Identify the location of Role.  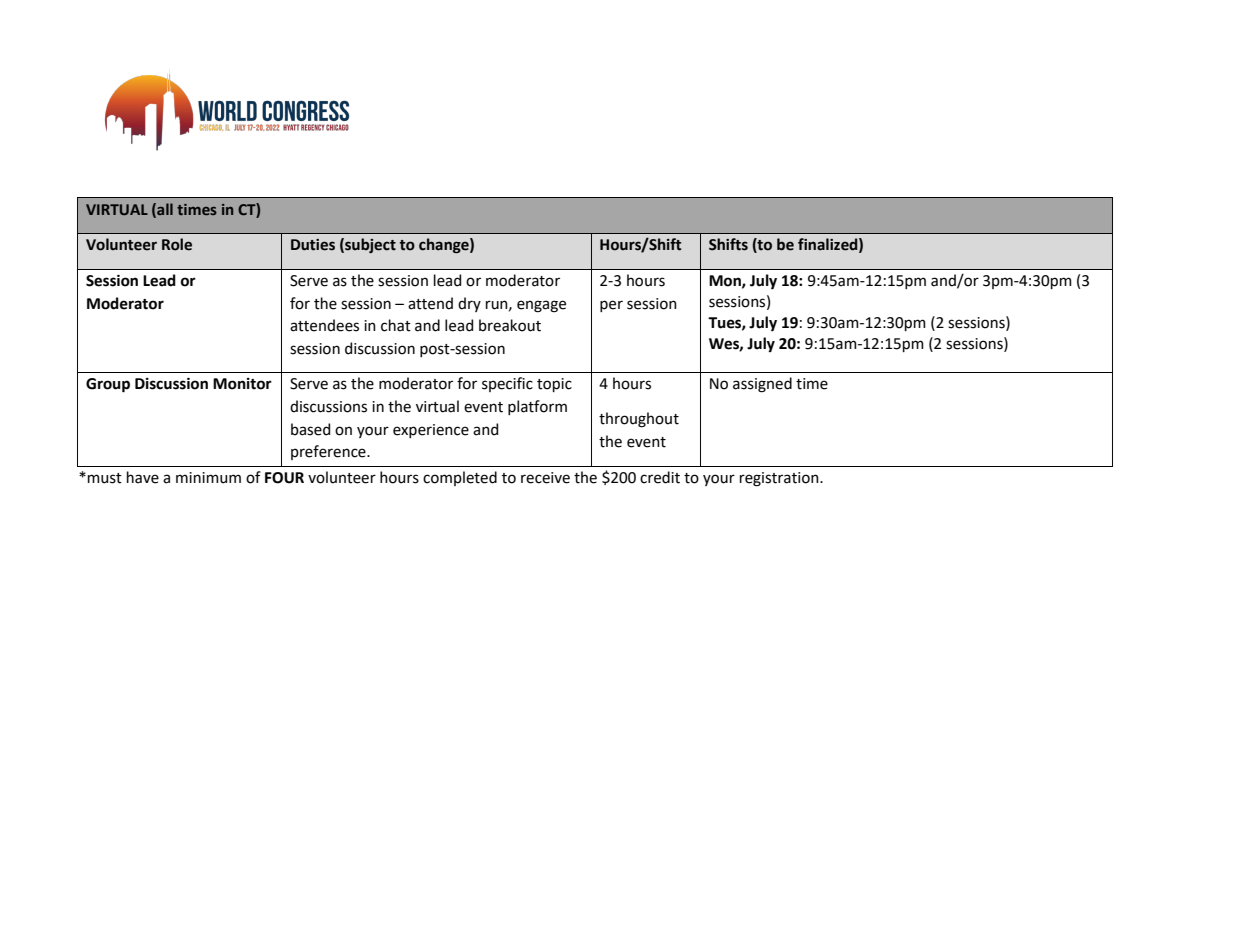
(177, 244).
